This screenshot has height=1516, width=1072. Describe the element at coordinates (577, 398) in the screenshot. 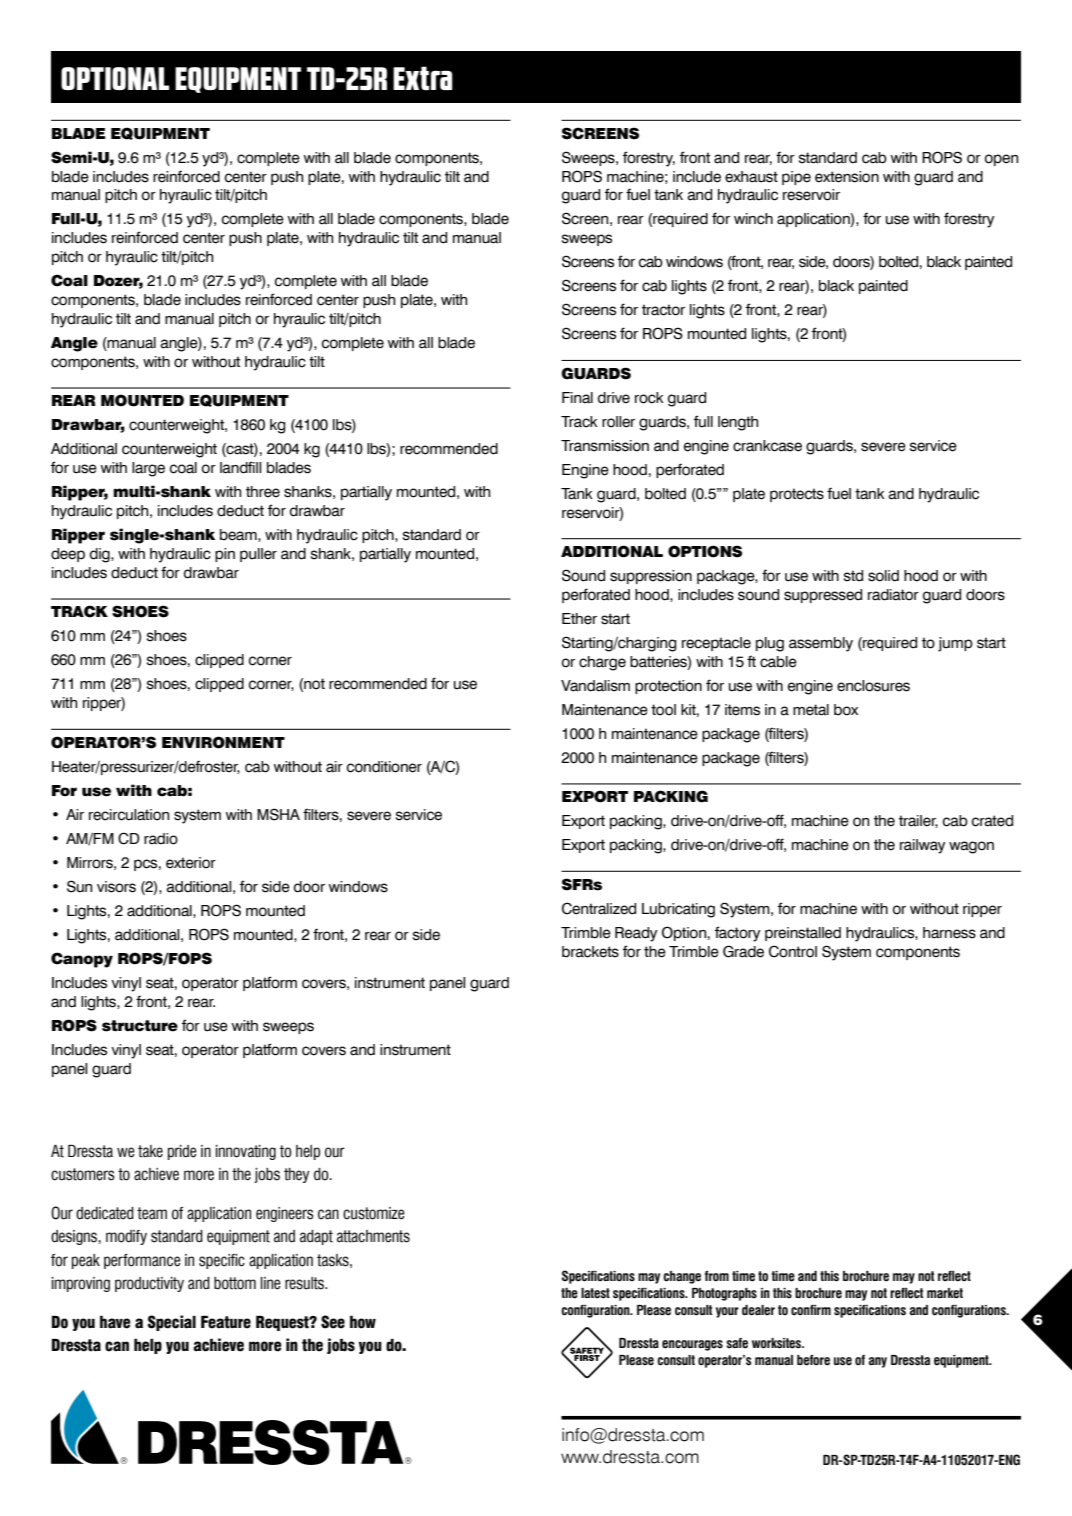

I see `Final` at that location.
